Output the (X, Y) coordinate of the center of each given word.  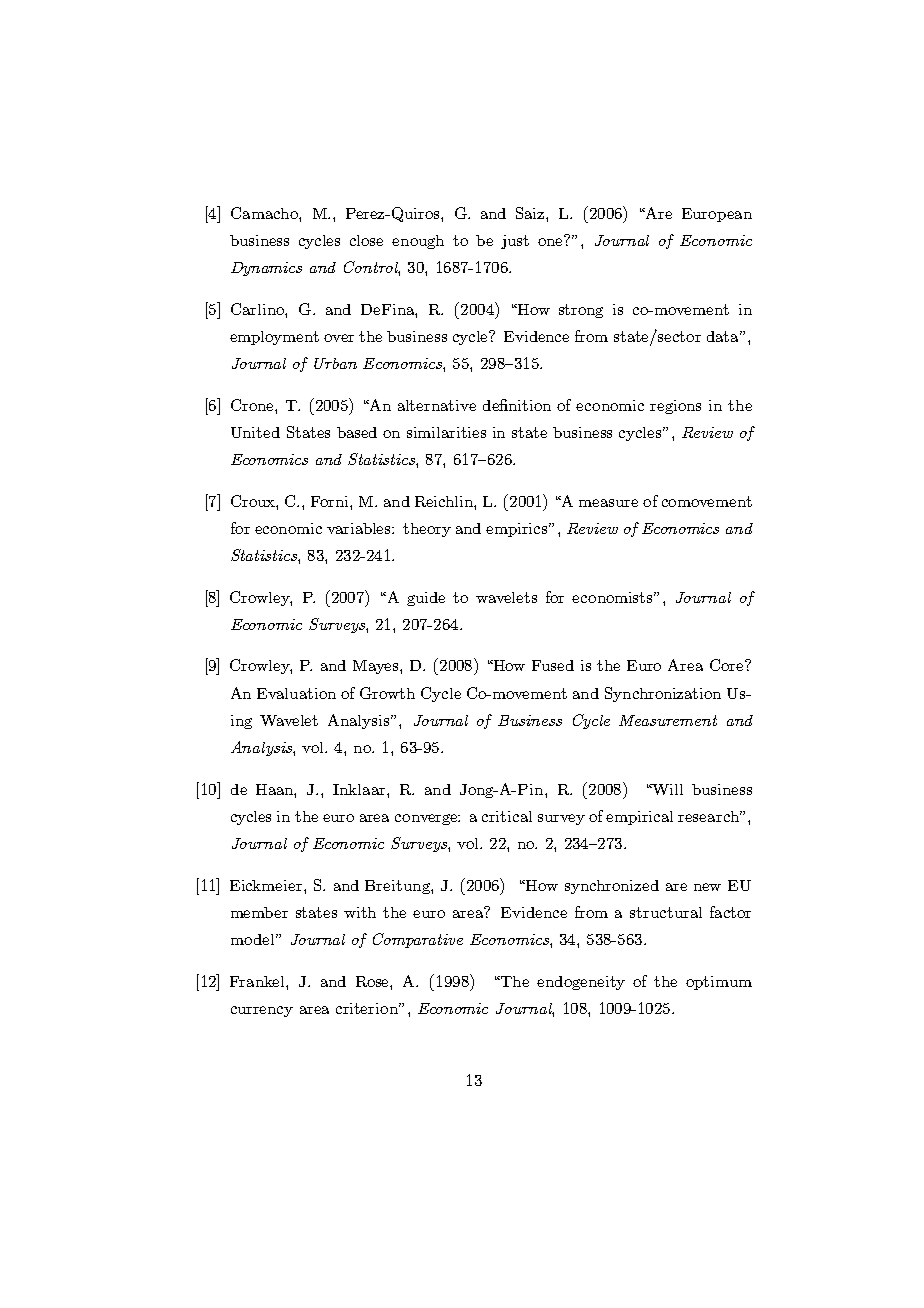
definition (517, 405)
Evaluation (296, 693)
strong (581, 311)
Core (728, 665)
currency (262, 1011)
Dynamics (266, 269)
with (360, 912)
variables (360, 528)
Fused (553, 665)
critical (507, 816)
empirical (639, 818)
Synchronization (663, 694)
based (357, 432)
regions (675, 407)
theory (427, 530)
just (515, 242)
